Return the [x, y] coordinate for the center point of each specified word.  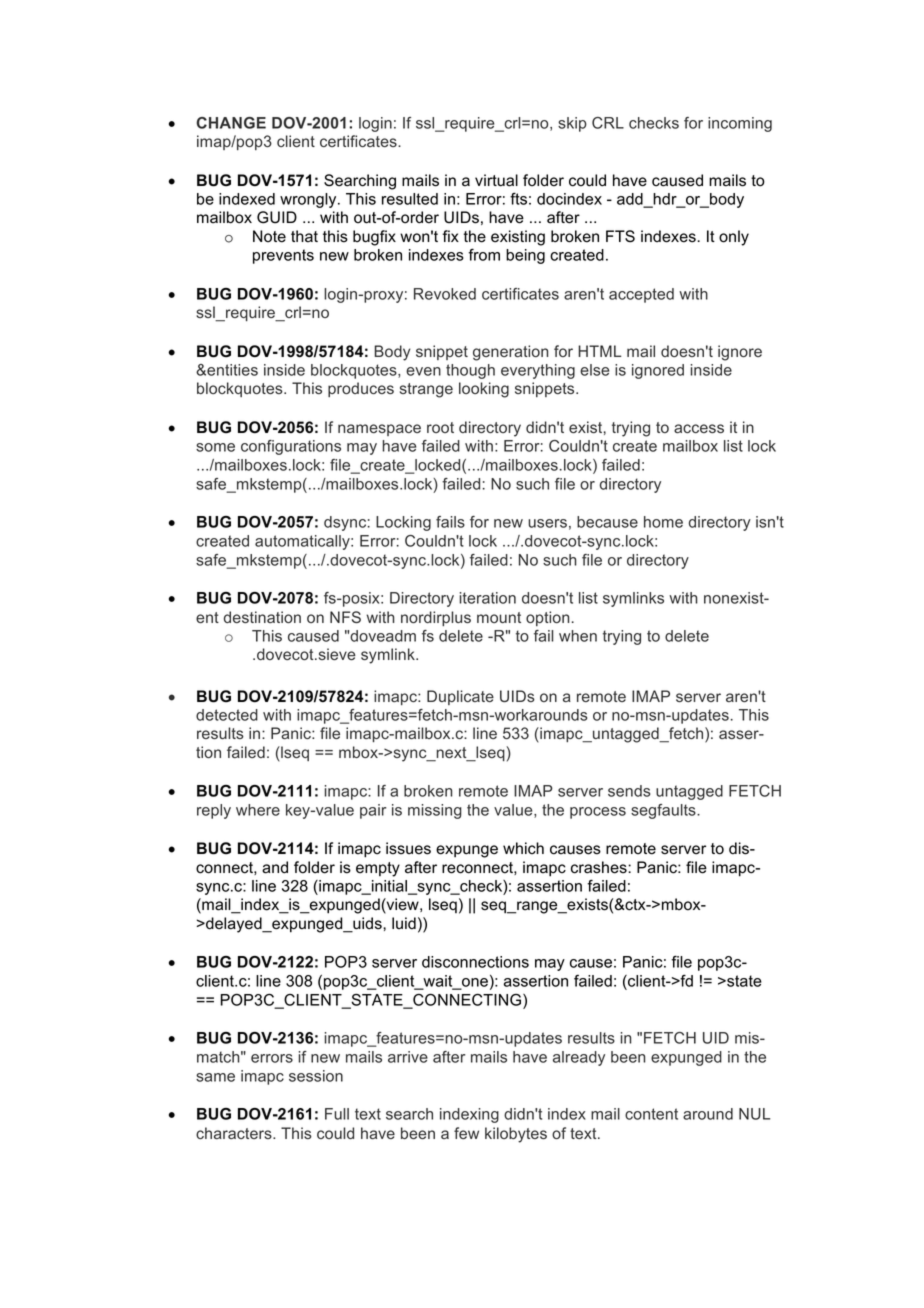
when [578, 636]
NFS [345, 617]
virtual [496, 180]
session [316, 1076]
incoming [740, 124]
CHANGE [231, 123]
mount [499, 617]
